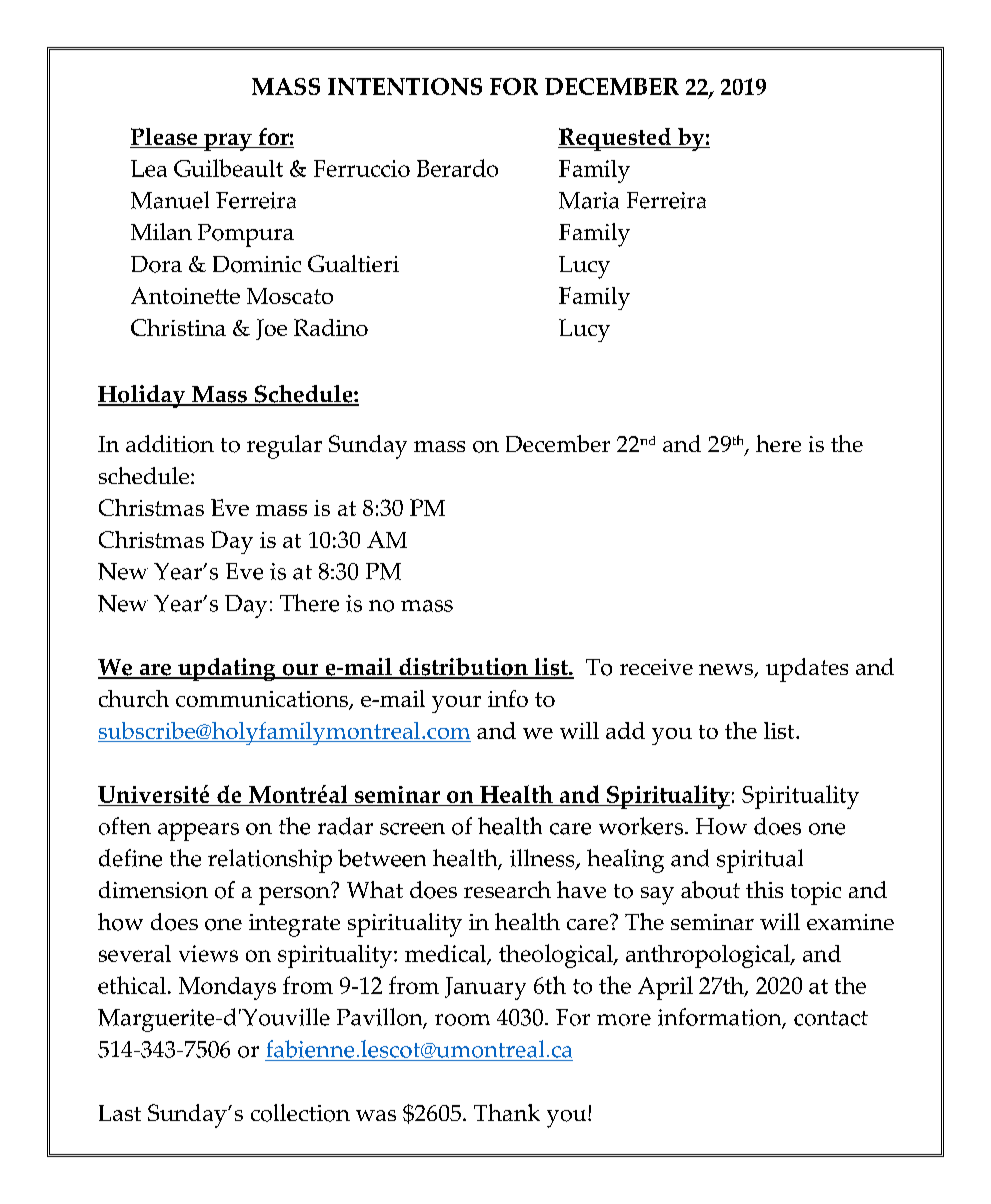 The width and height of the screenshot is (991, 1204). Describe the element at coordinates (120, 1113) in the screenshot. I see `Last` at that location.
